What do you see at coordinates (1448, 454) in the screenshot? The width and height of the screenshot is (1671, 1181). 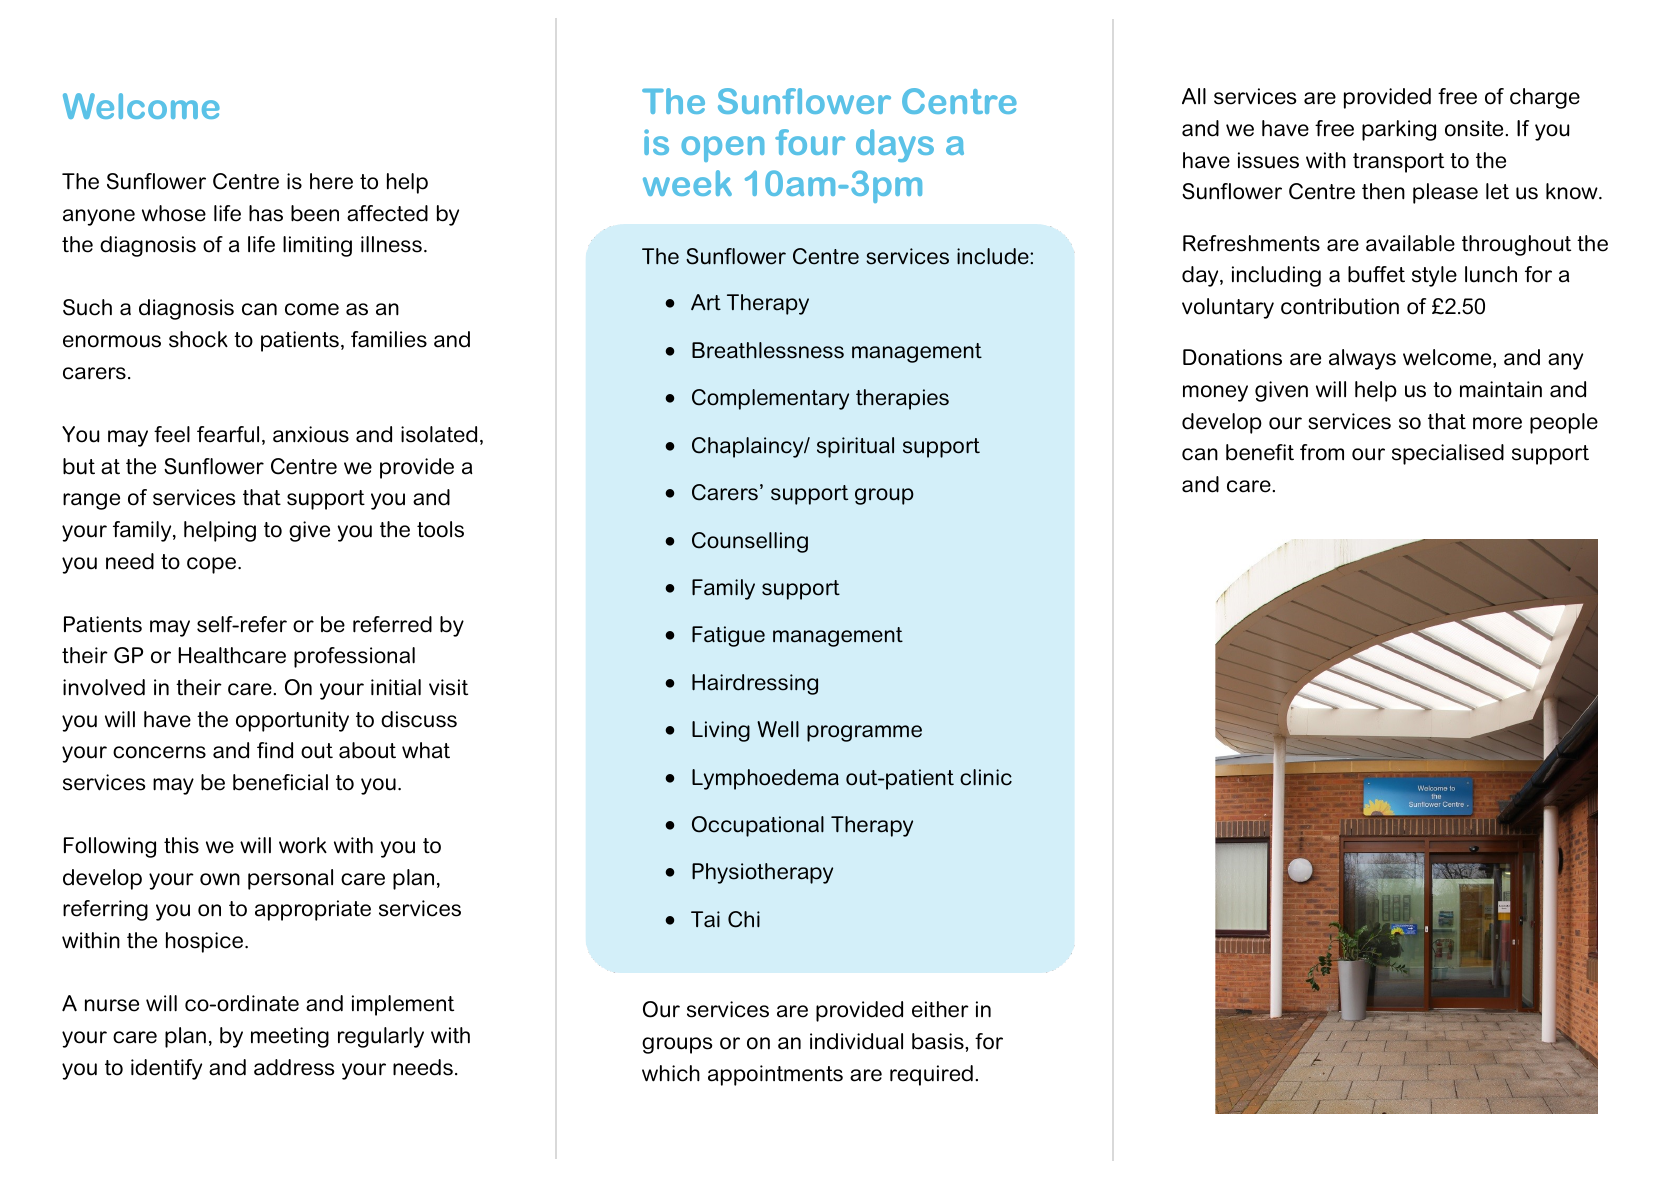 I see `specialised` at bounding box center [1448, 454].
